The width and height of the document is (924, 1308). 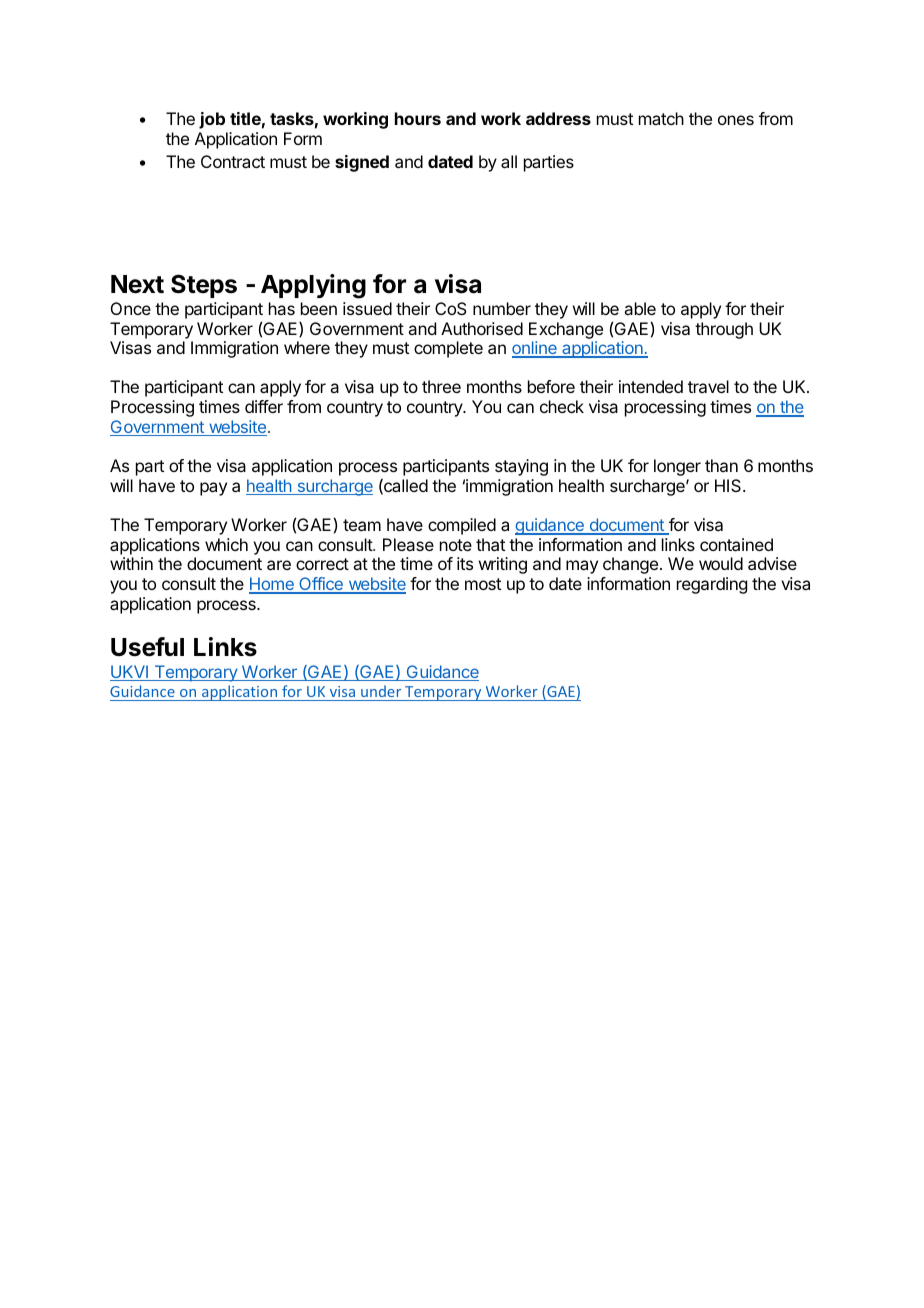 I want to click on hours, so click(x=418, y=118).
